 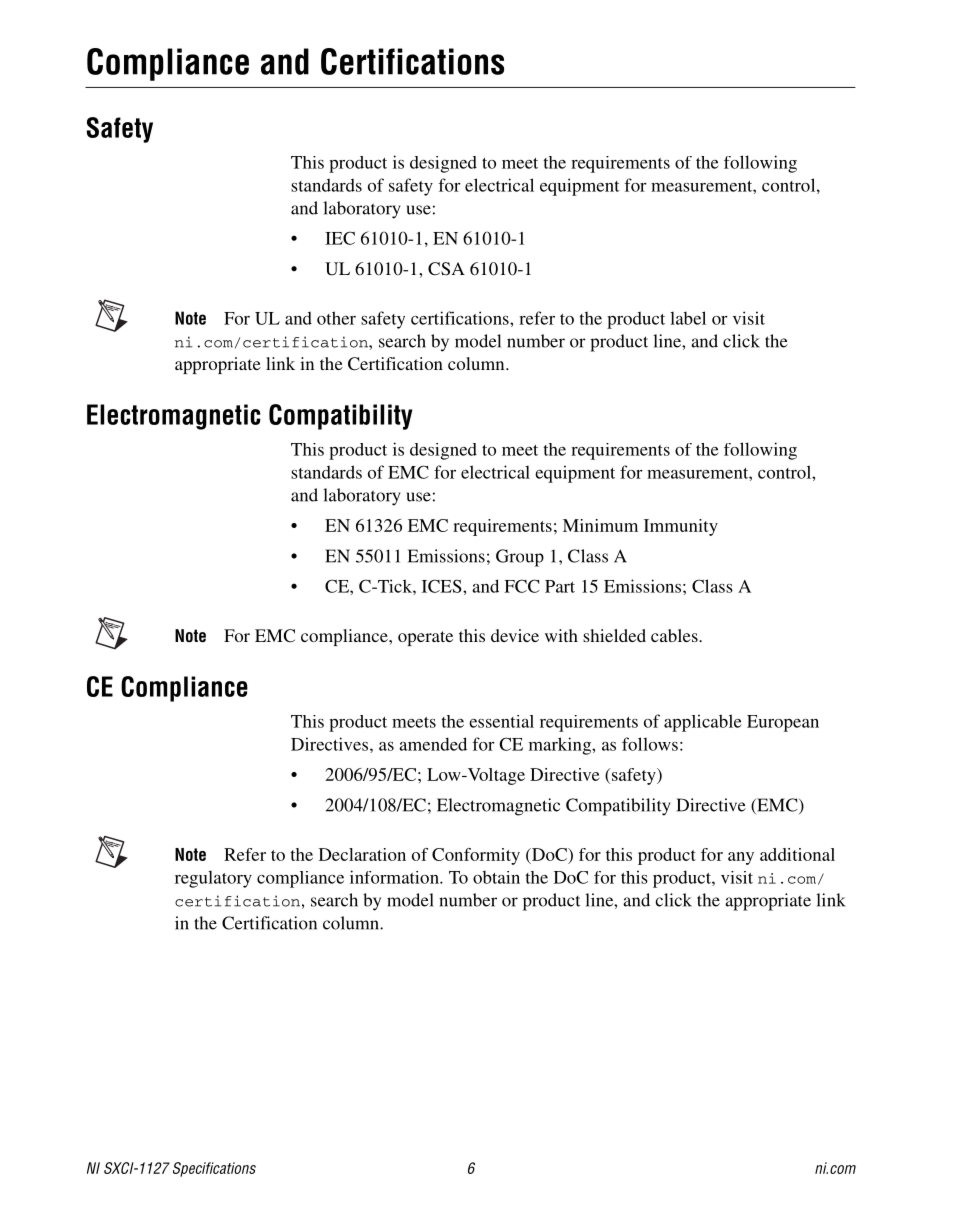 I want to click on Immunity, so click(x=681, y=527).
